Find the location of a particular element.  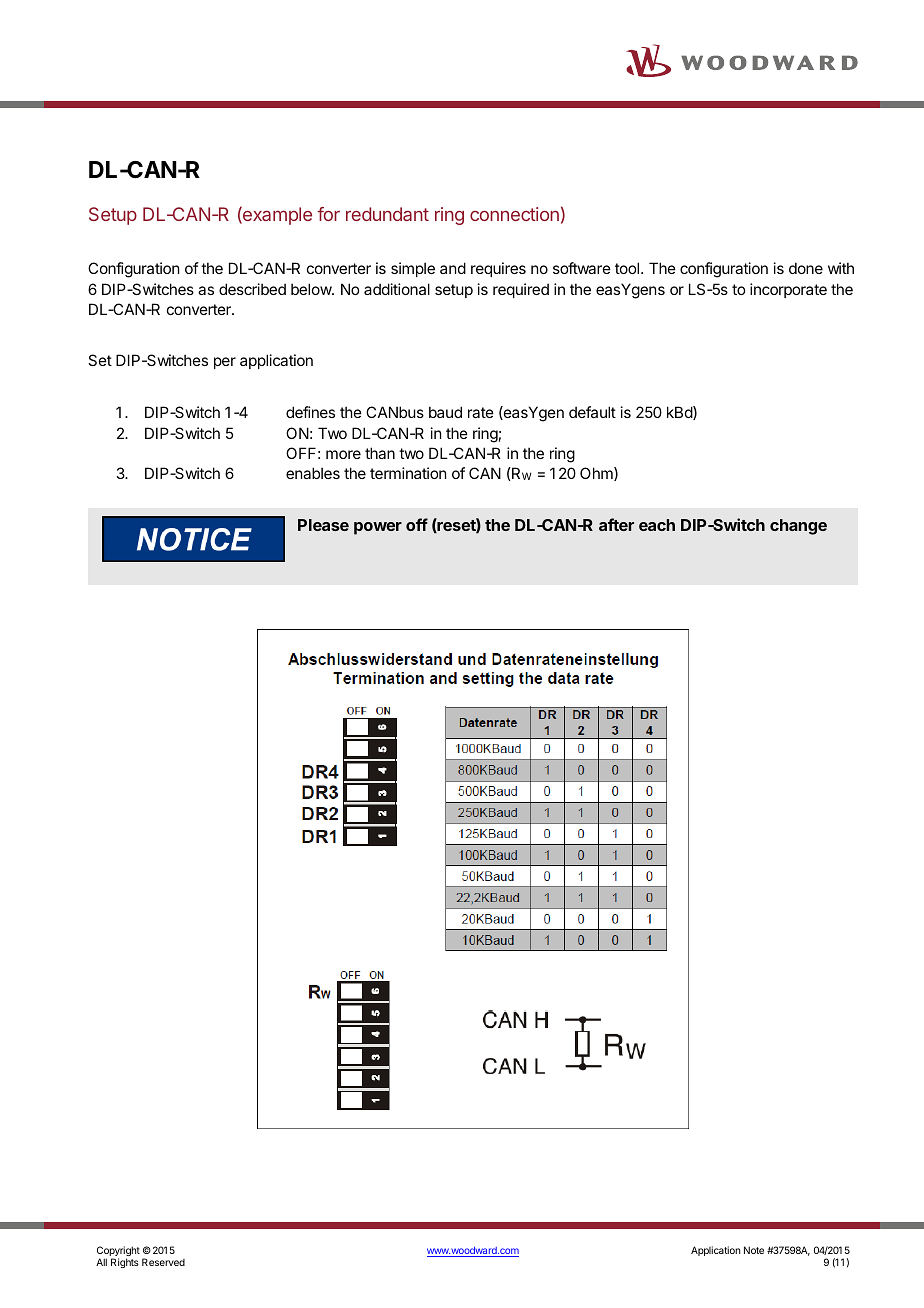

done is located at coordinates (806, 268).
